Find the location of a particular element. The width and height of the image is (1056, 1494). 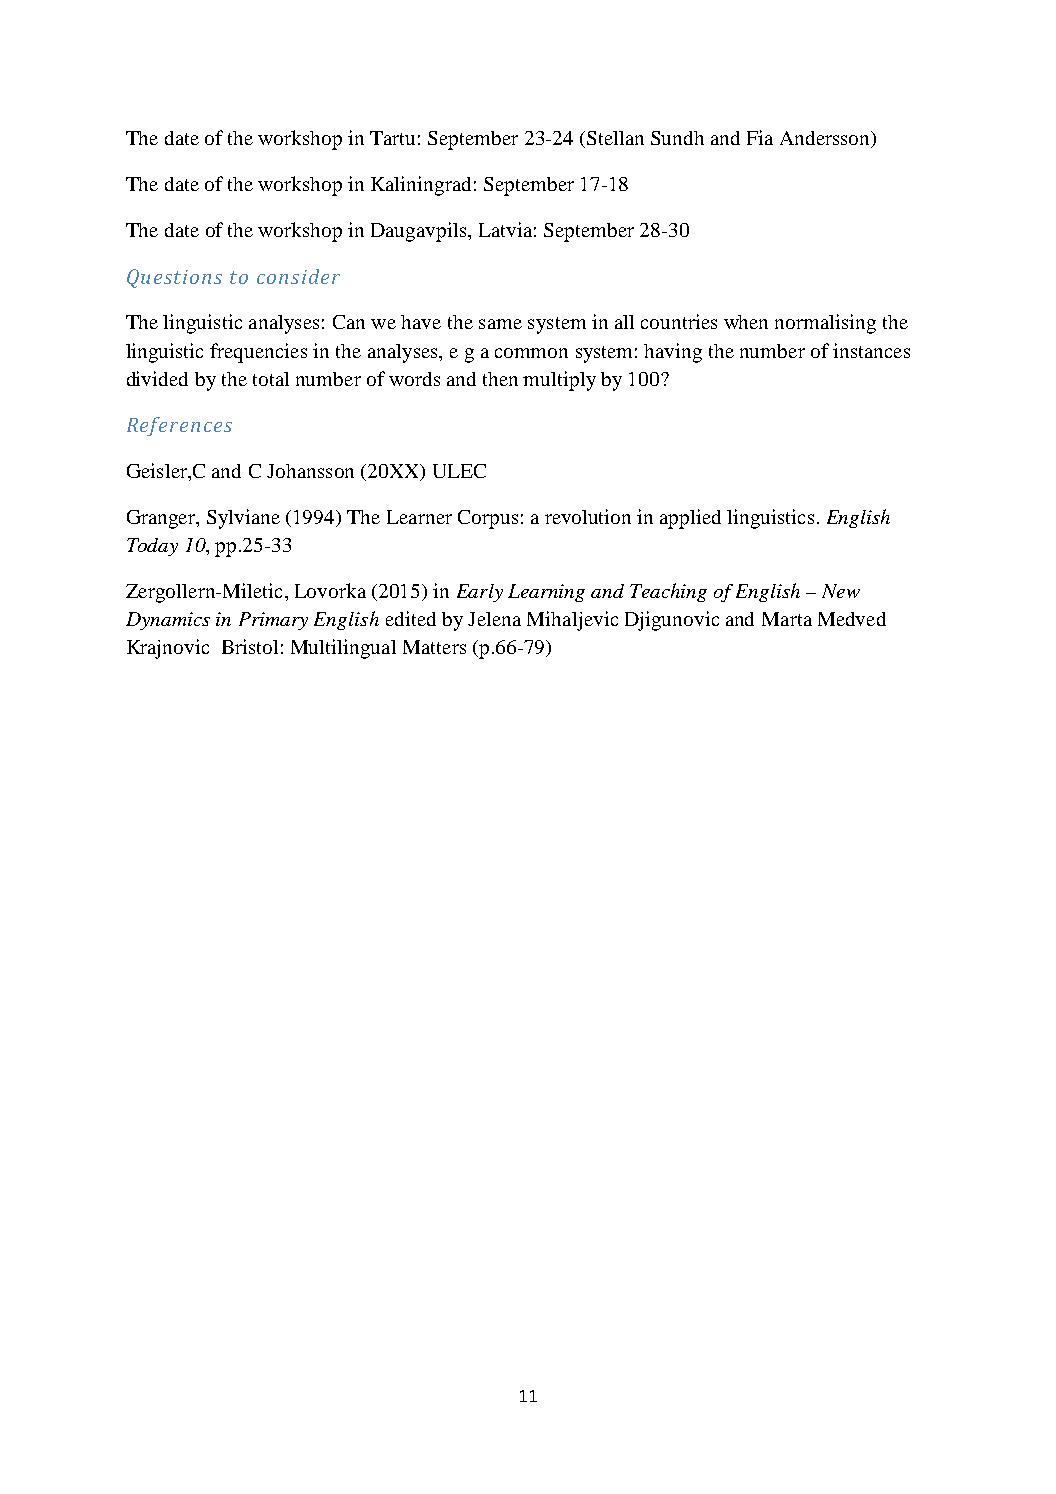

same is located at coordinates (500, 324).
